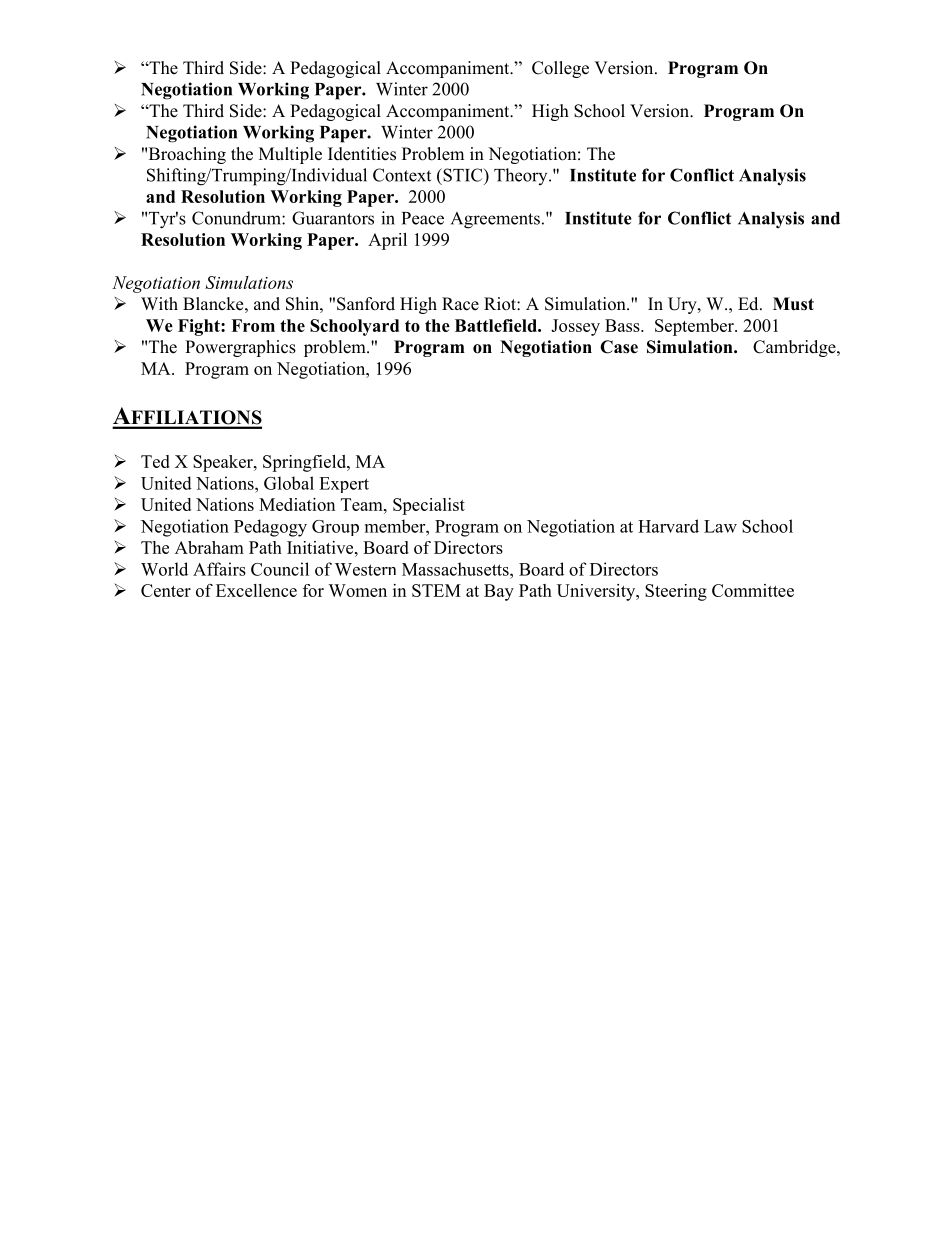 The height and width of the screenshot is (1233, 952). I want to click on Massachusetts, so click(456, 569).
